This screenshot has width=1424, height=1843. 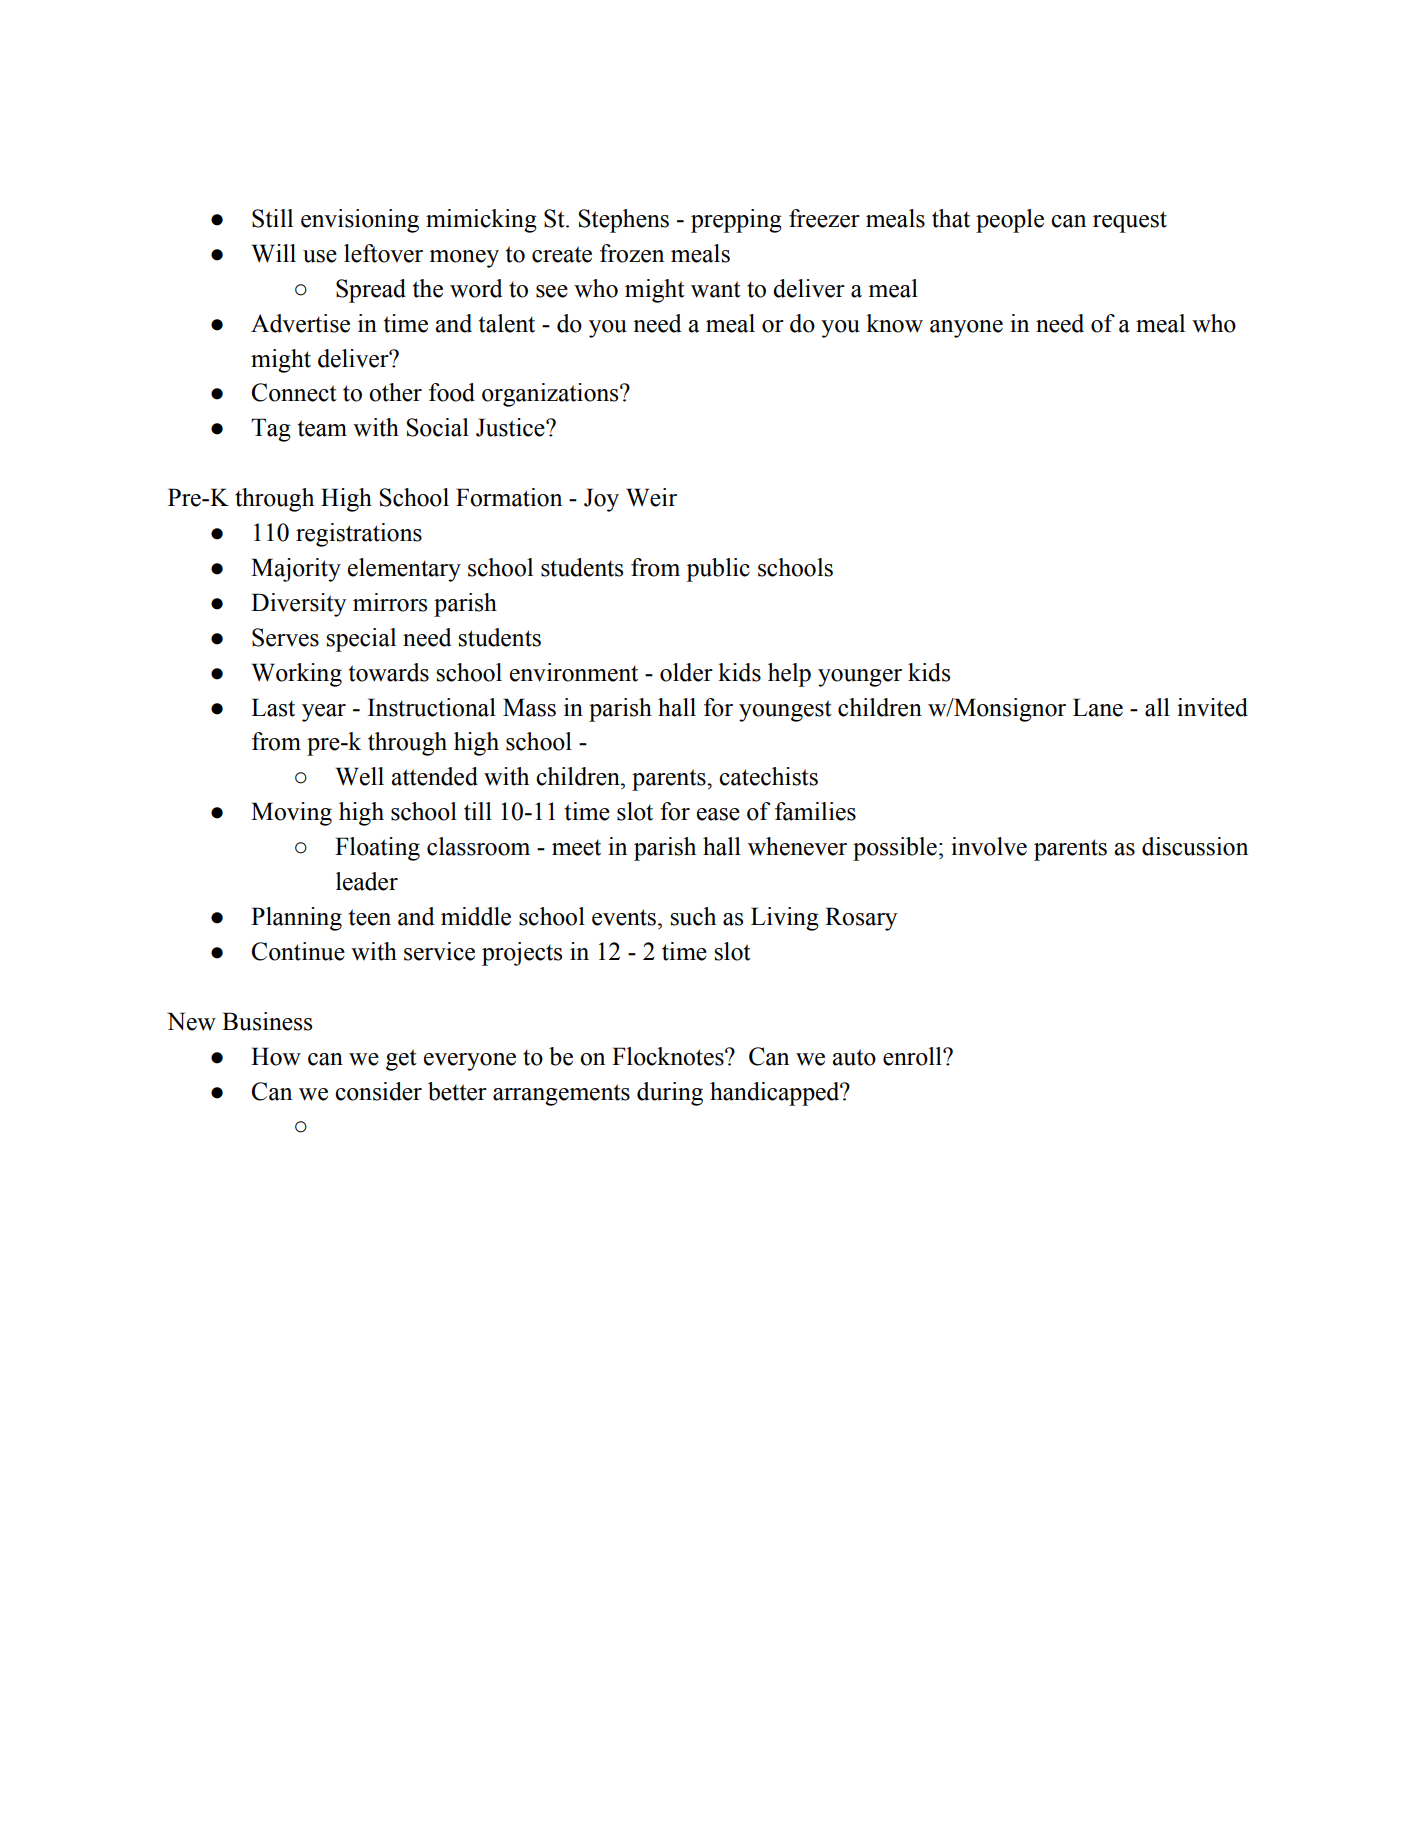 What do you see at coordinates (913, 1056) in the screenshot?
I see `enroll` at bounding box center [913, 1056].
